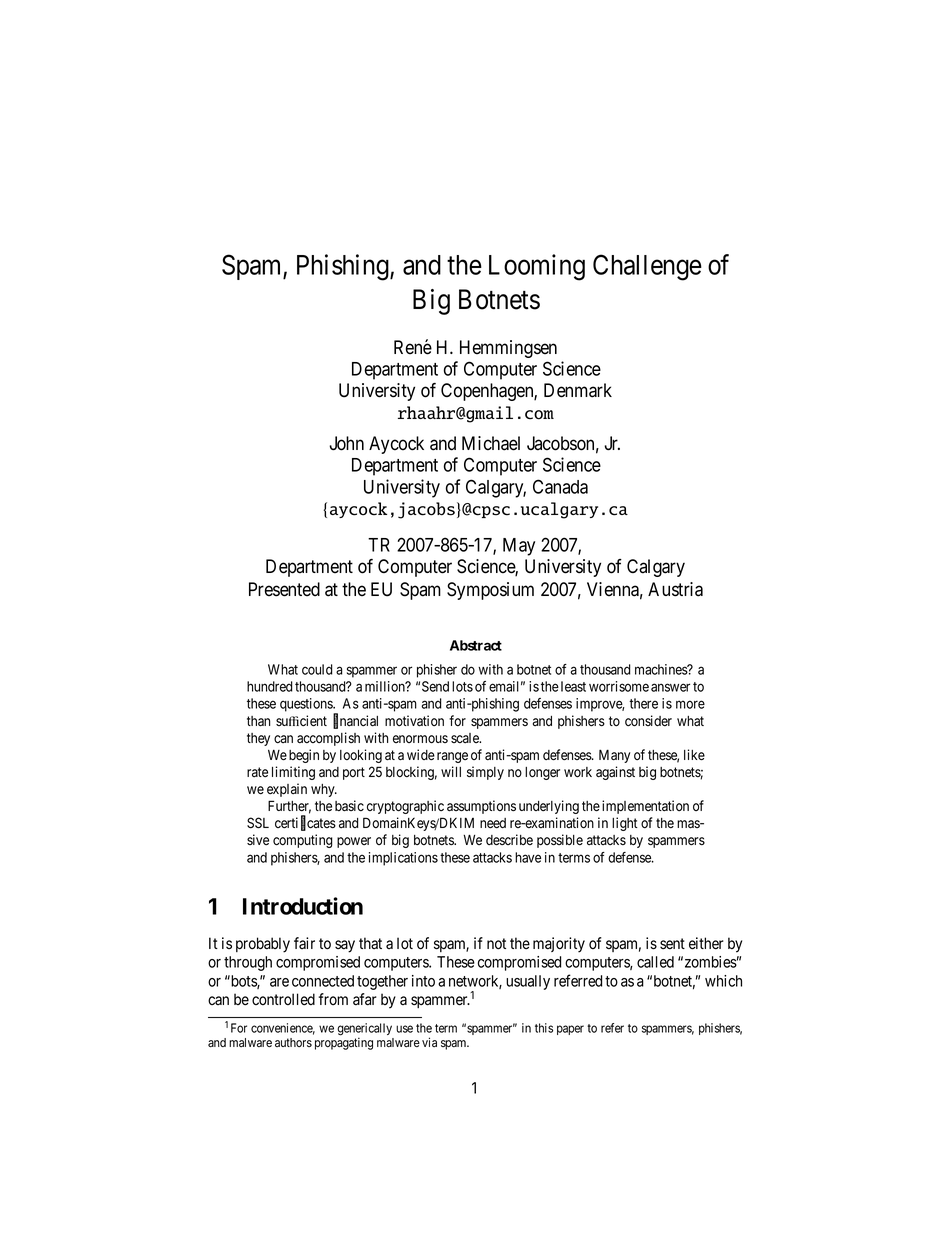 The image size is (952, 1233). Describe the element at coordinates (293, 1042) in the screenshot. I see `authors` at that location.
